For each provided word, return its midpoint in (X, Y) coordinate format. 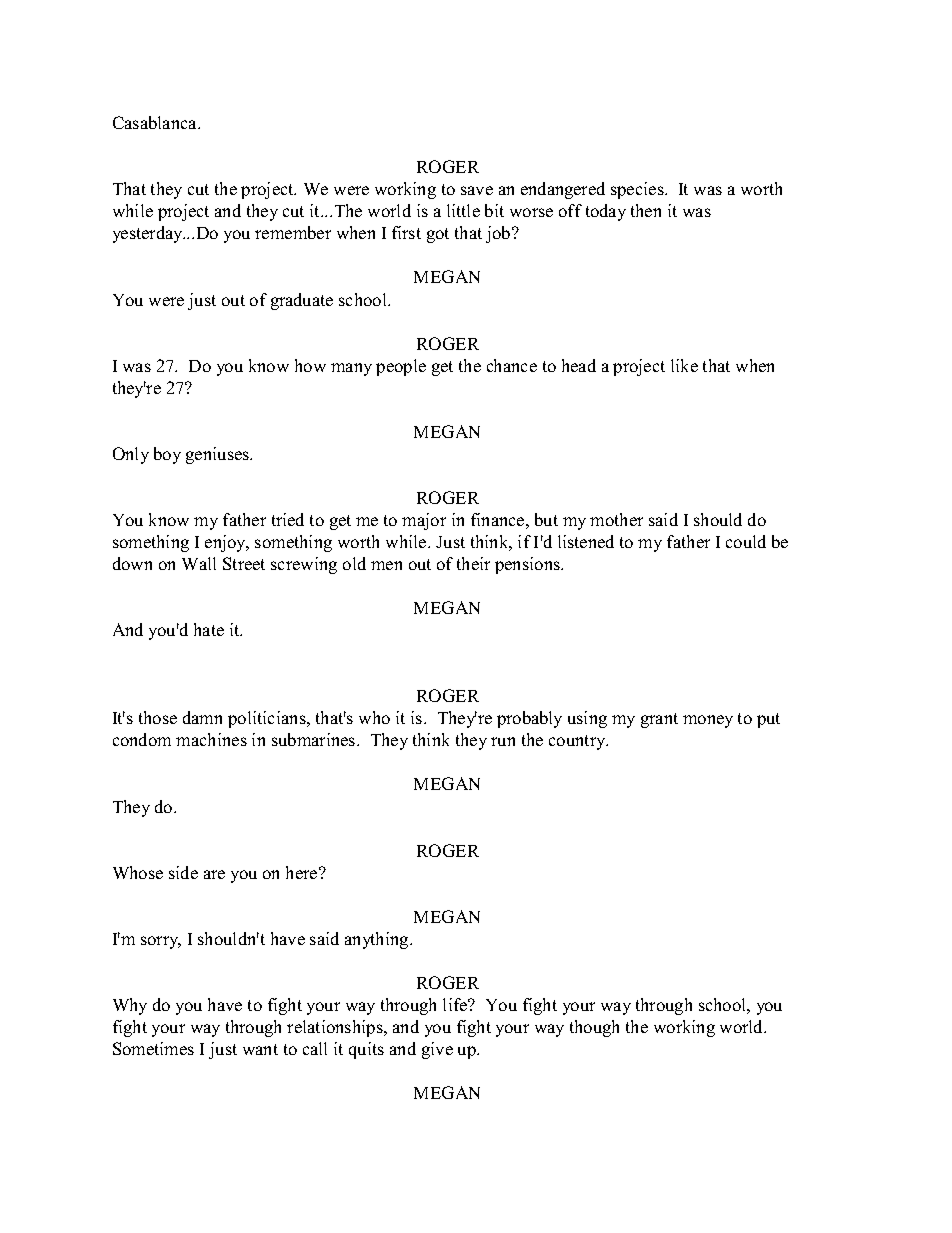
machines (211, 739)
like (684, 365)
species (638, 190)
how (310, 365)
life (456, 1004)
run (503, 741)
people (401, 367)
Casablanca (156, 122)
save (477, 190)
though (594, 1028)
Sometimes (153, 1048)
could (746, 541)
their (473, 563)
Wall (199, 563)
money (708, 721)
